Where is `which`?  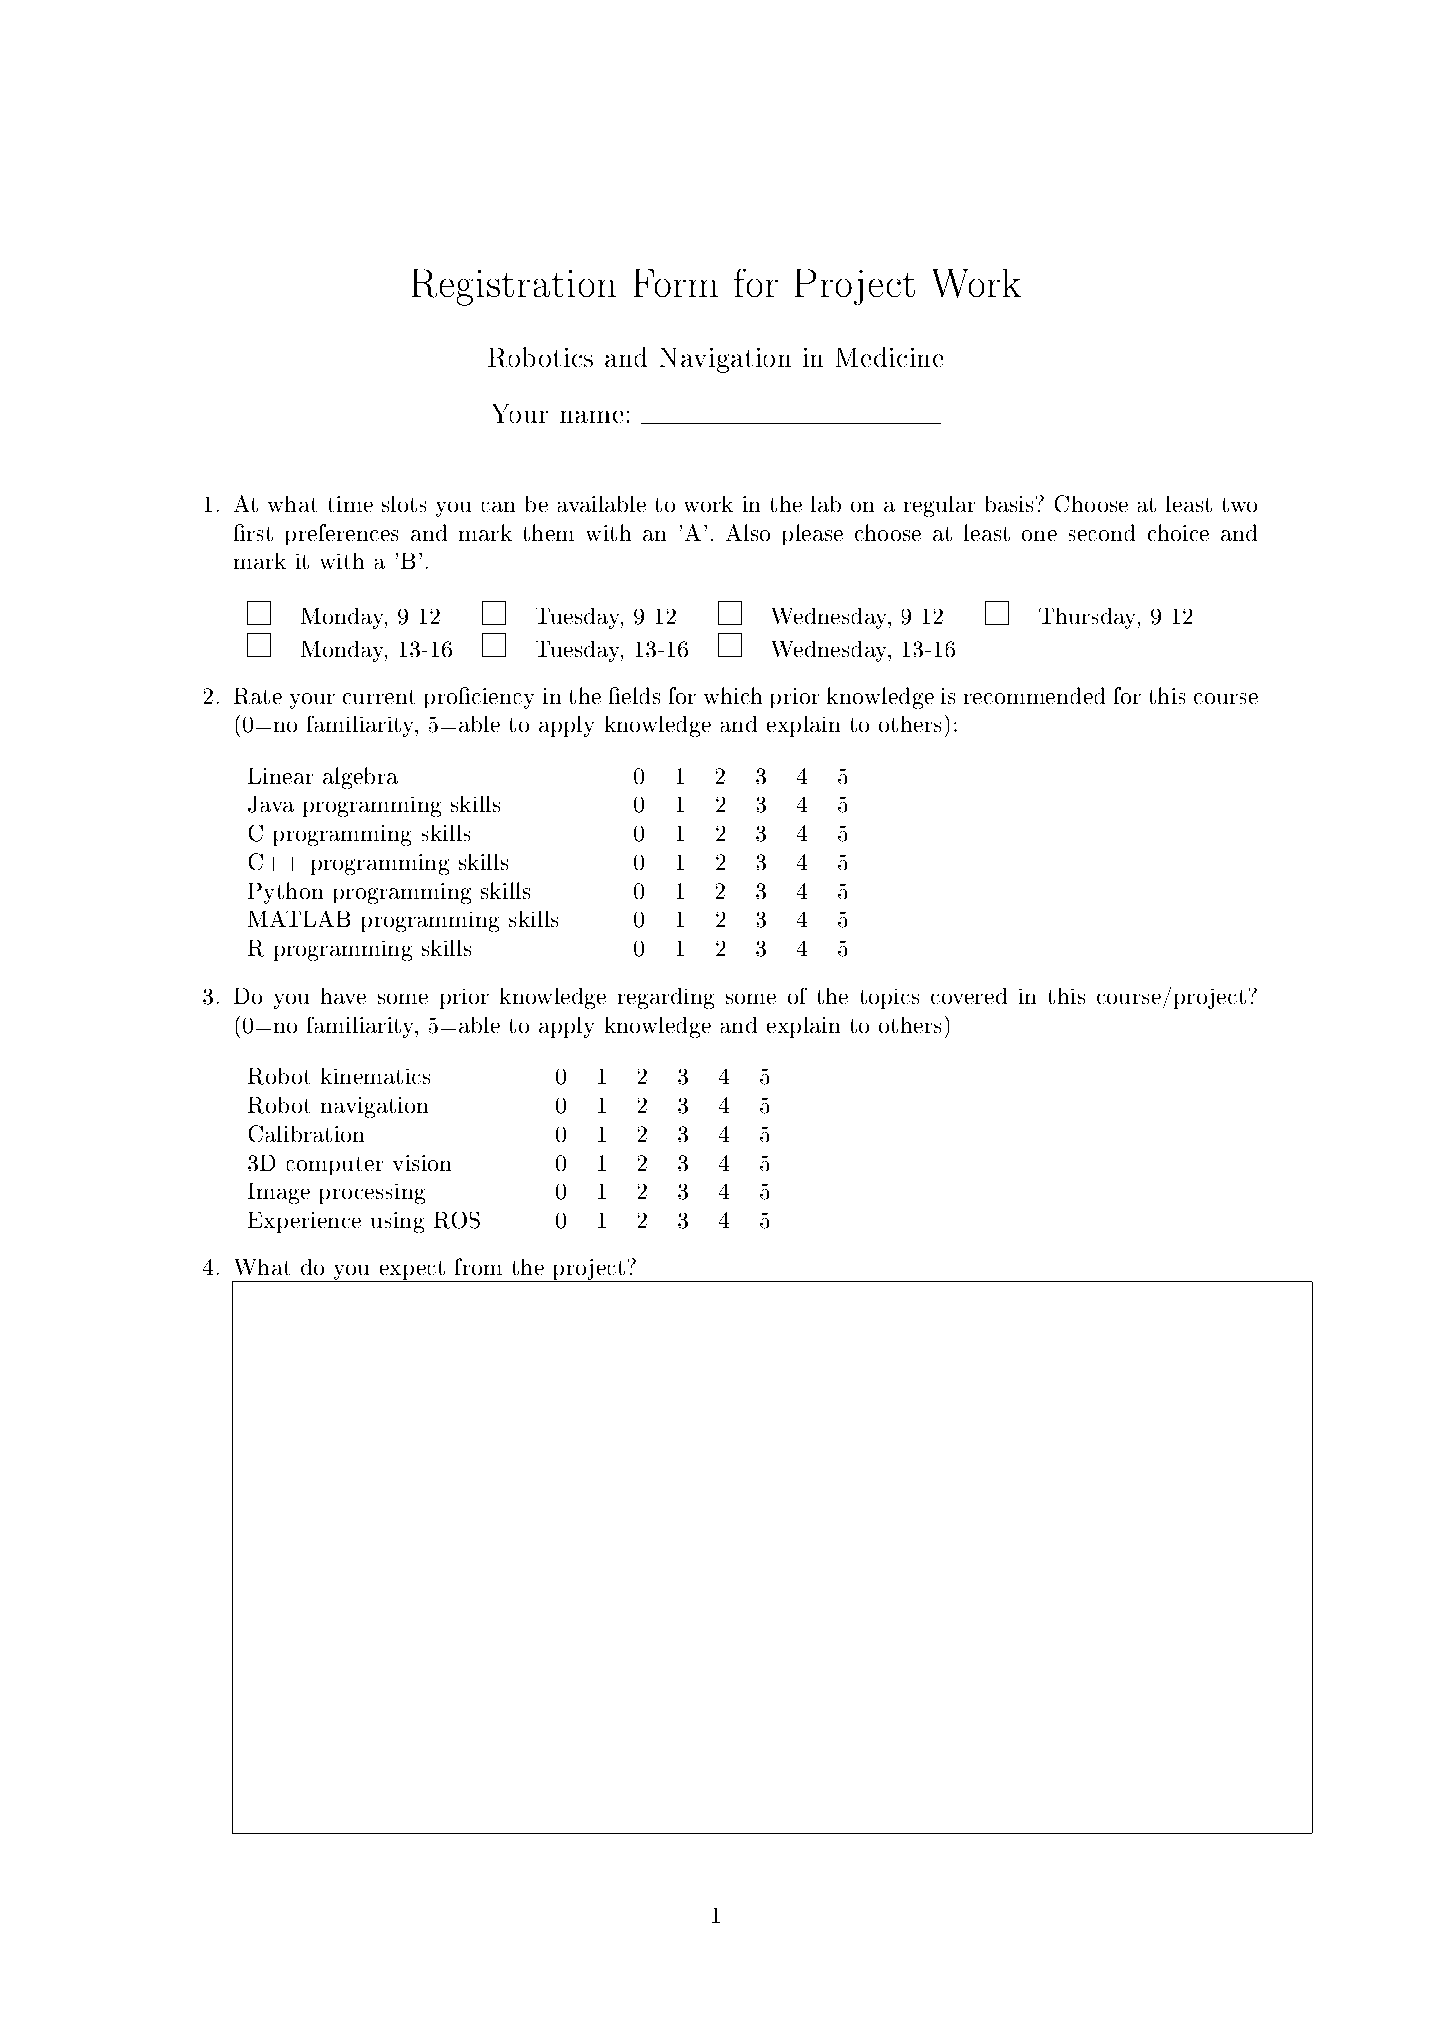 which is located at coordinates (733, 695).
